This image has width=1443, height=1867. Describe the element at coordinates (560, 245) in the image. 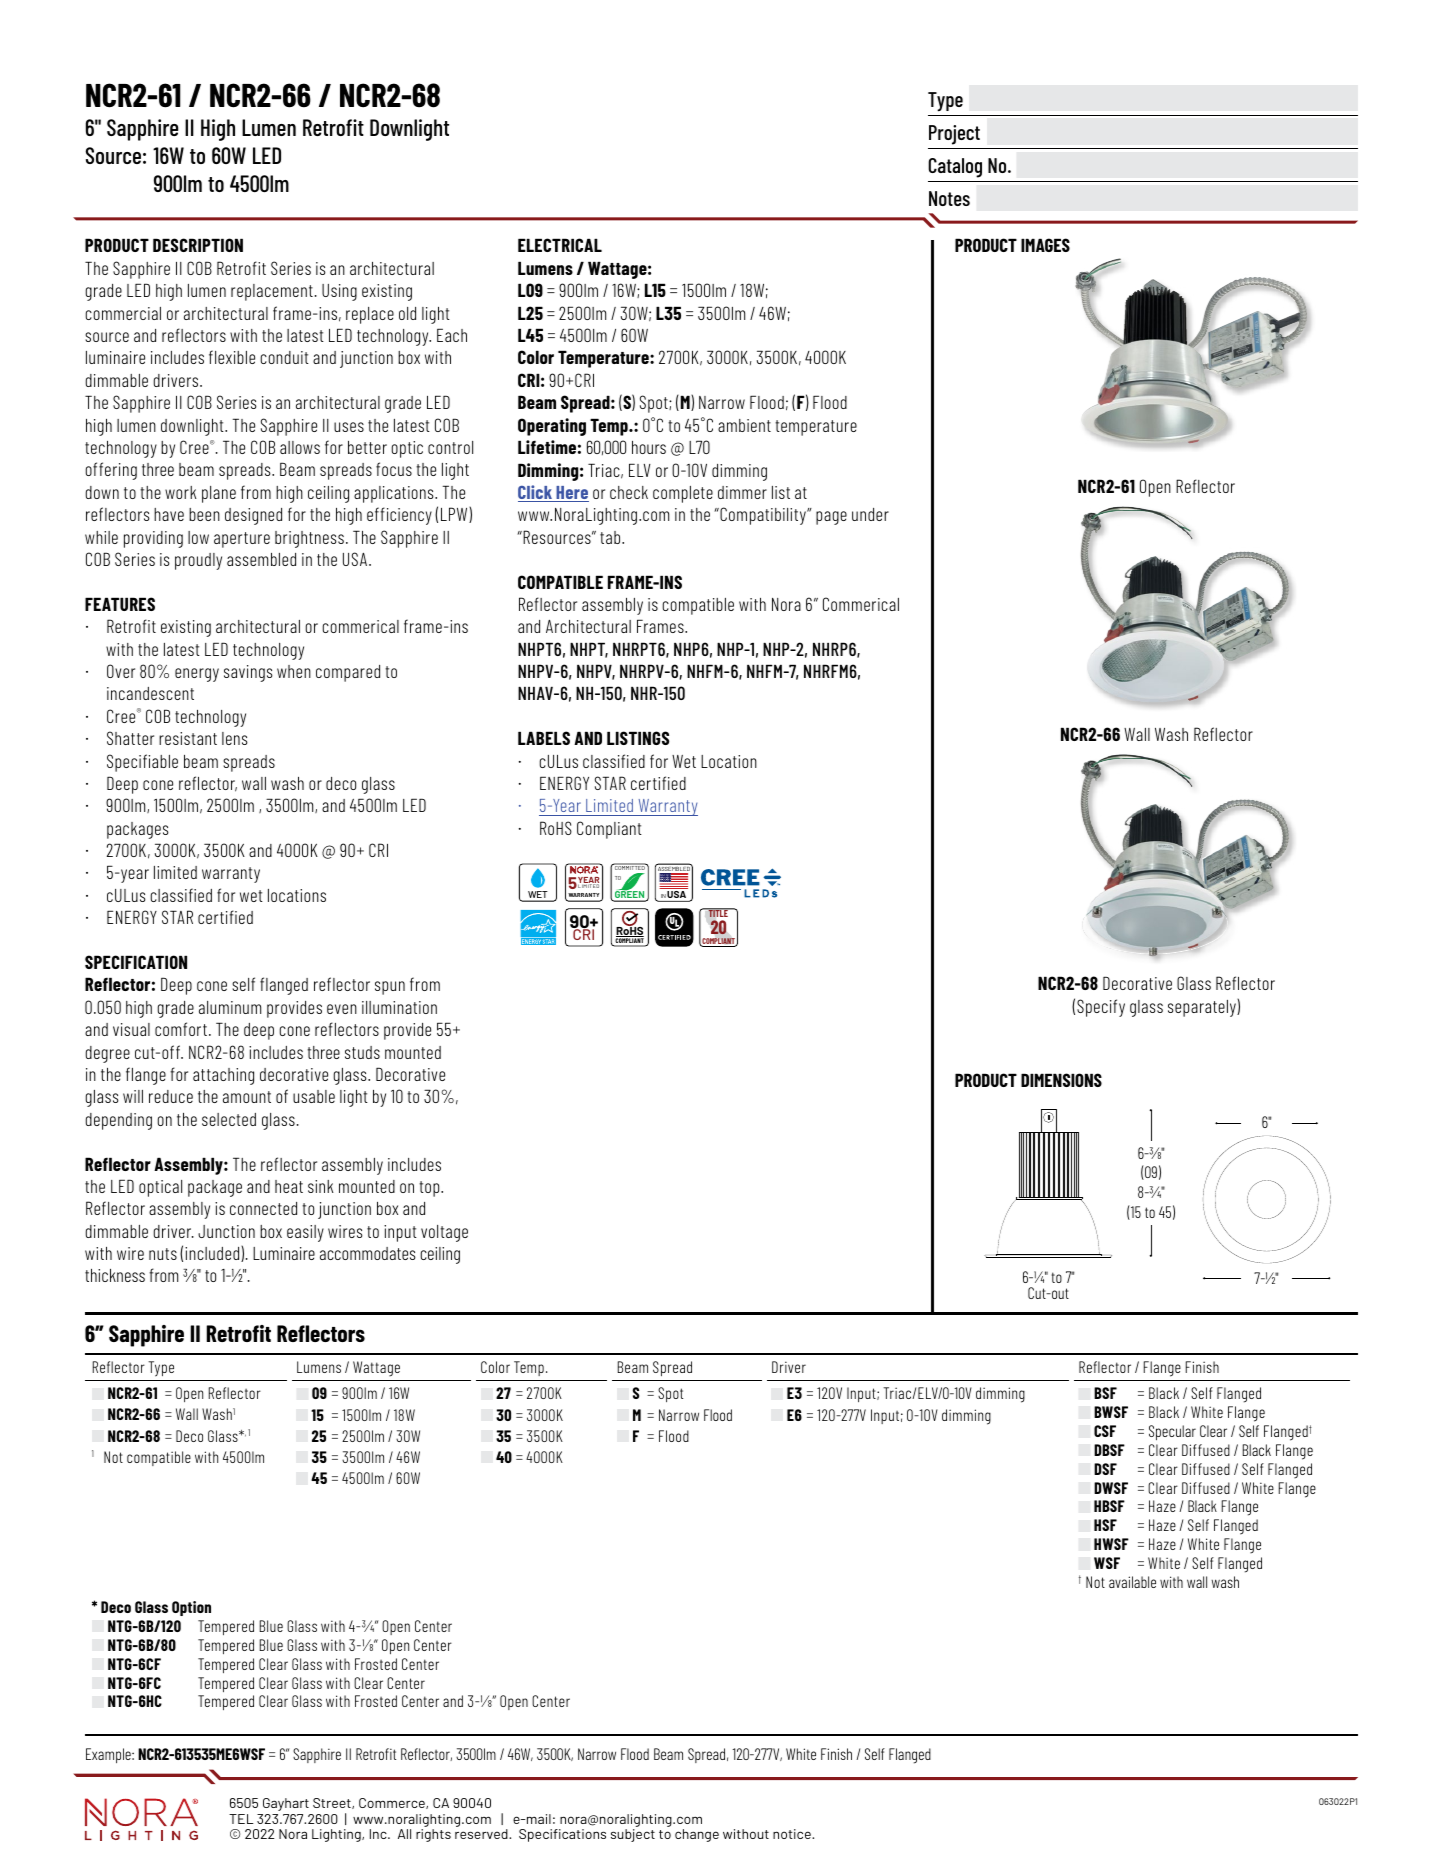

I see `ELECTRICAL` at that location.
